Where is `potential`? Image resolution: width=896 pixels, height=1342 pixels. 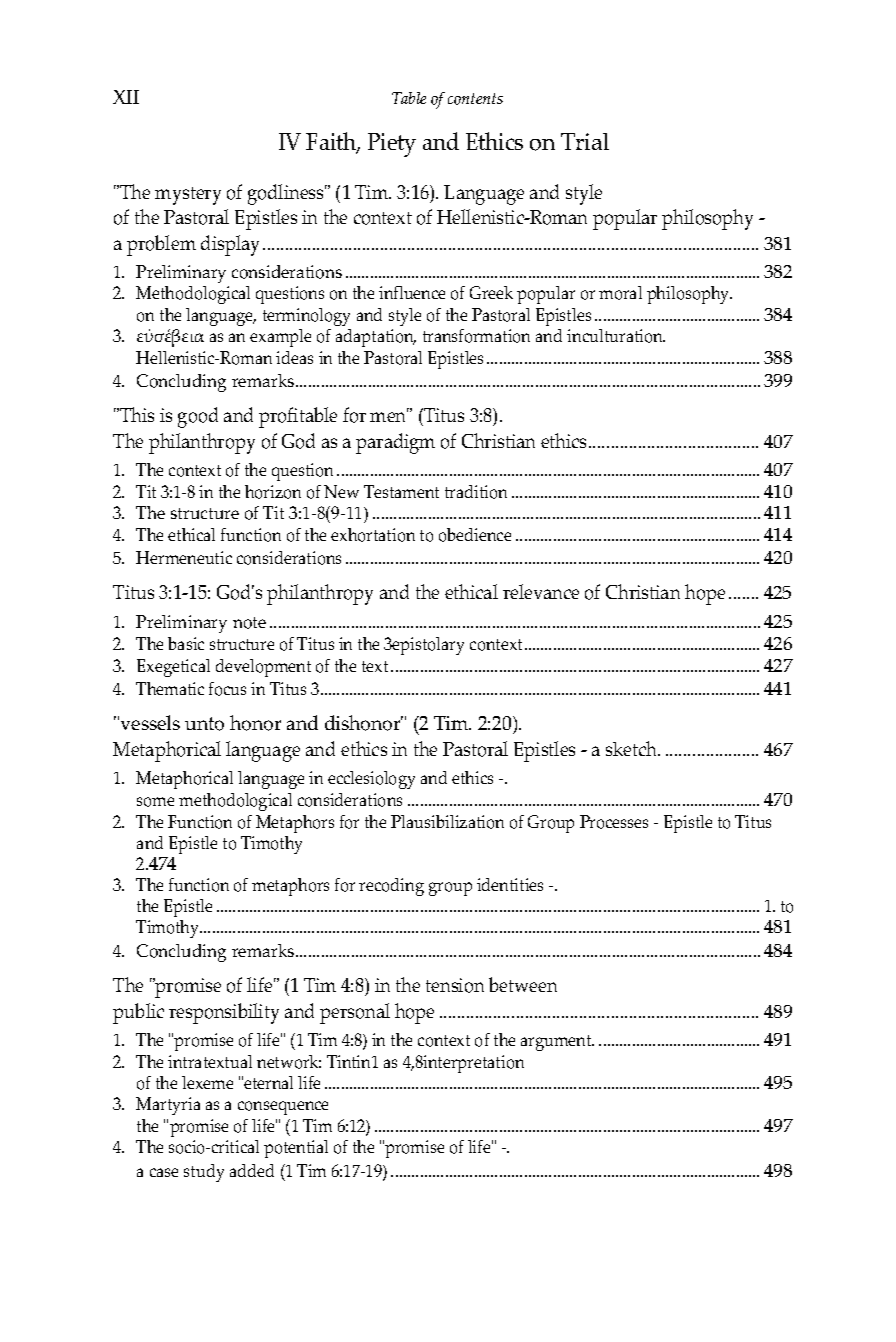 potential is located at coordinates (296, 1149).
